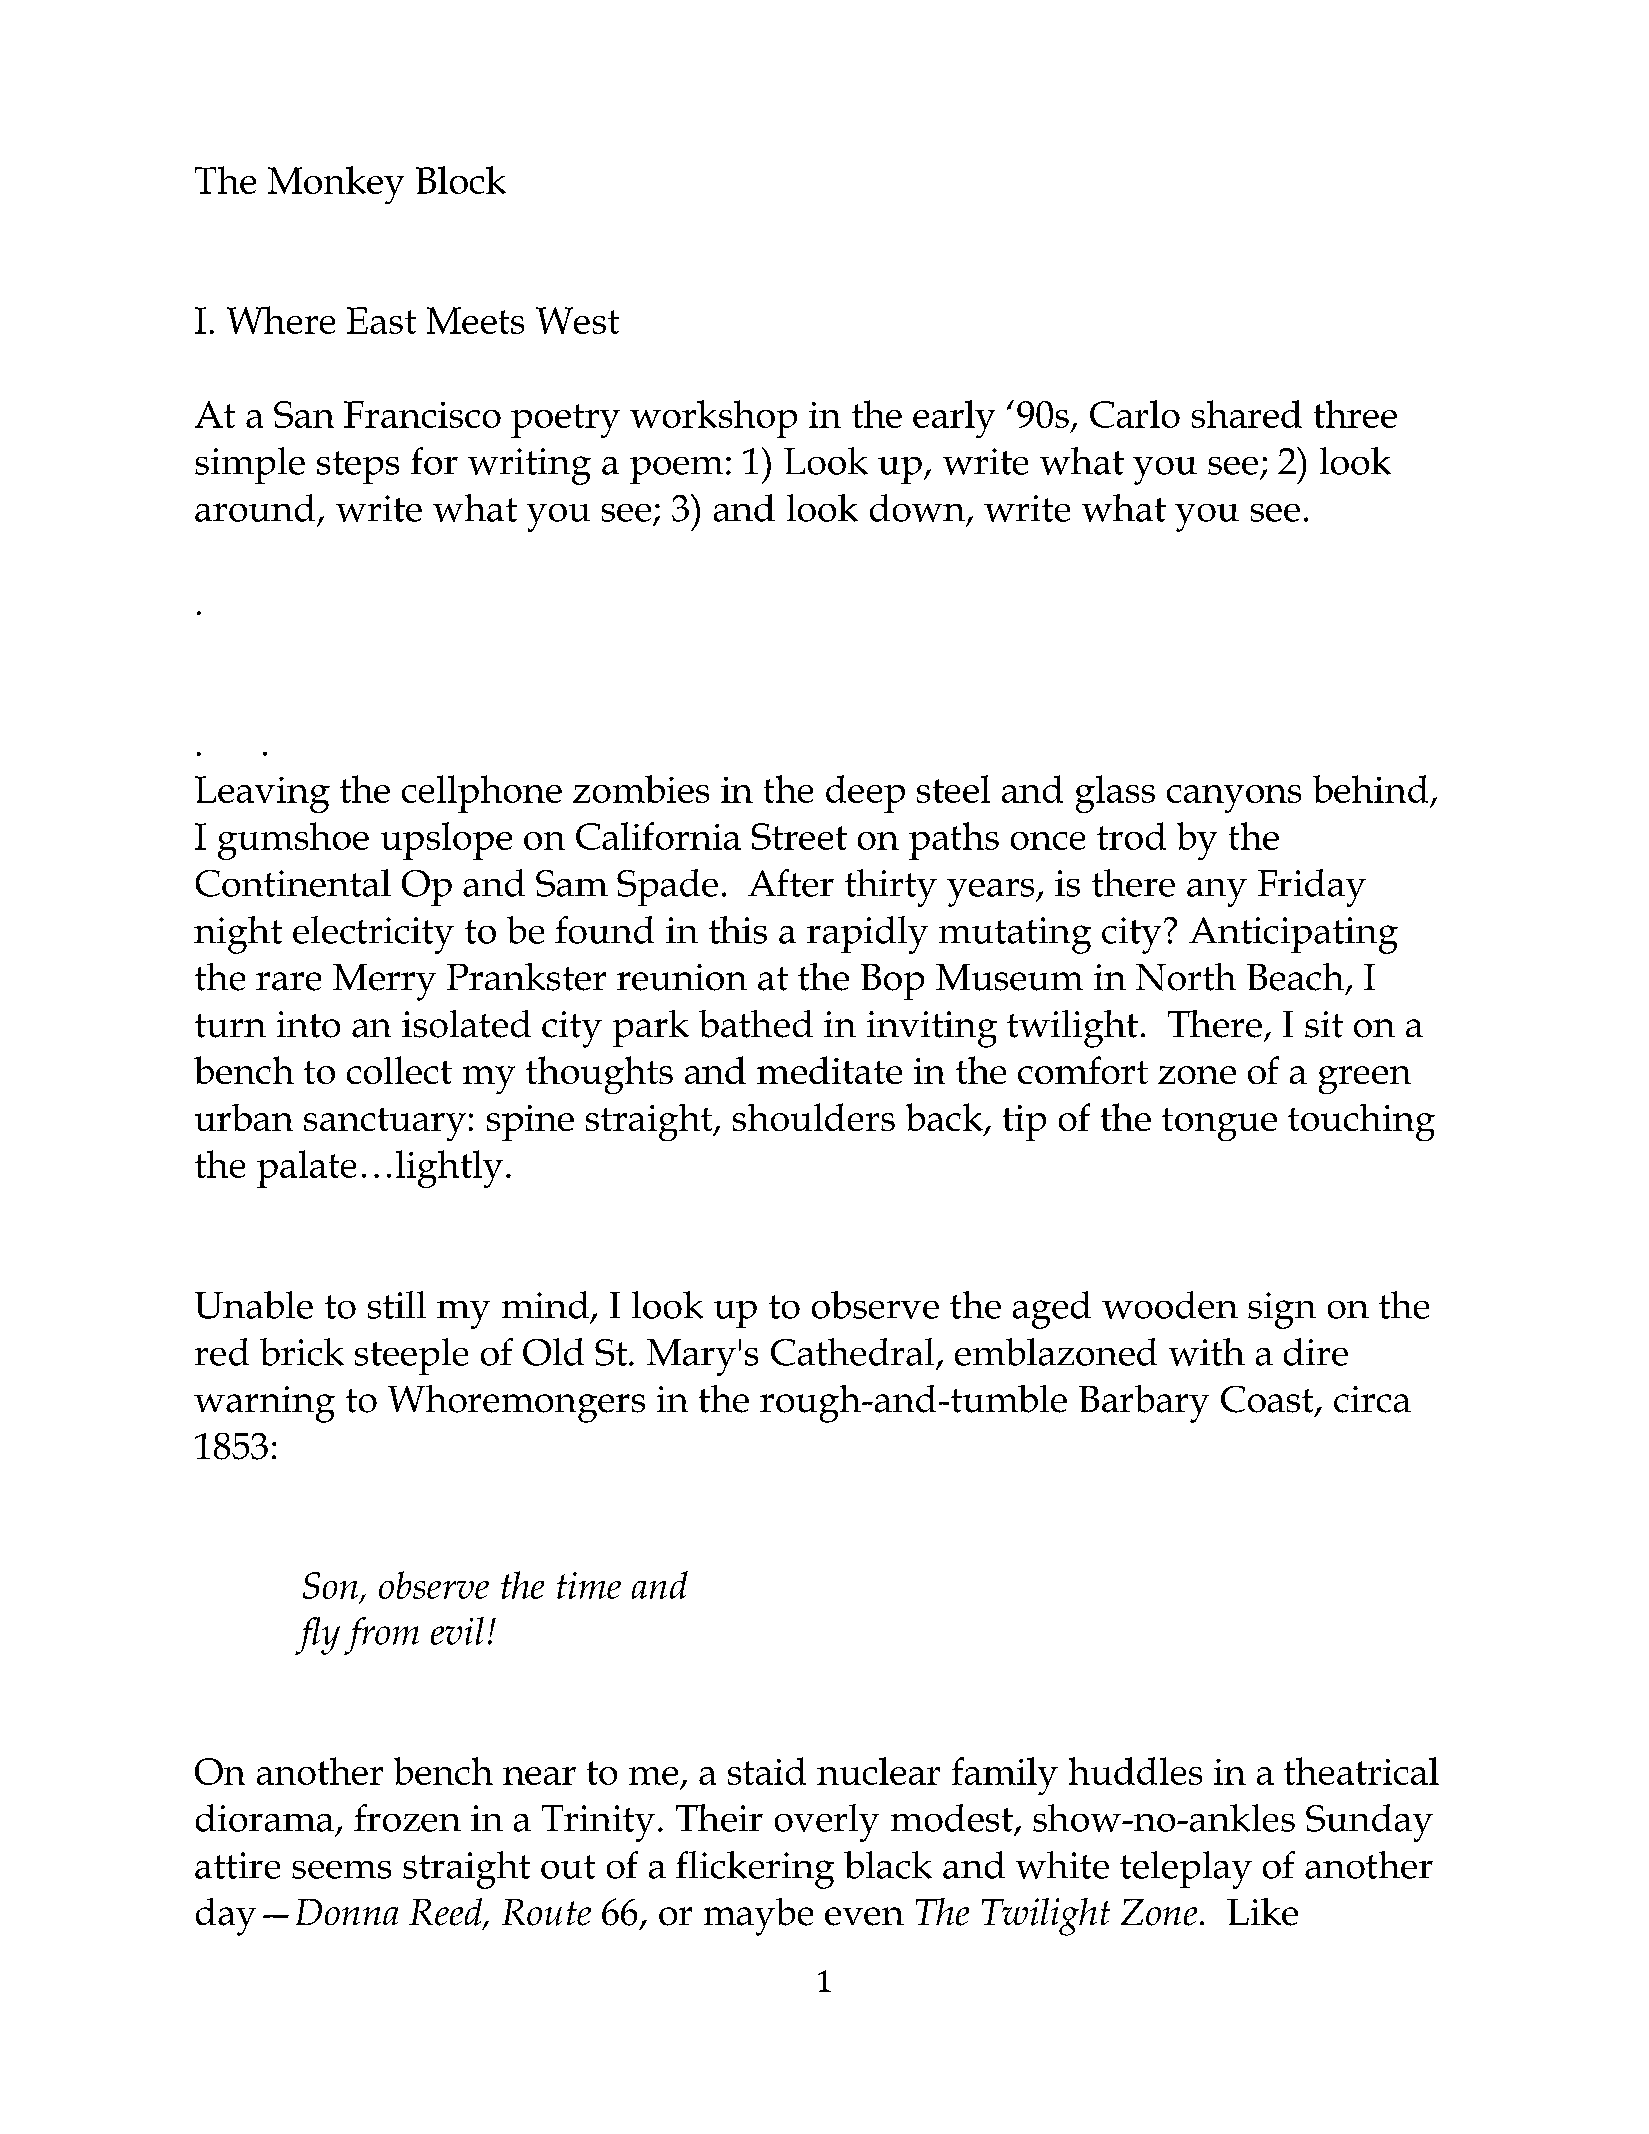 The image size is (1649, 2134). What do you see at coordinates (399, 1070) in the page?
I see `collect` at bounding box center [399, 1070].
